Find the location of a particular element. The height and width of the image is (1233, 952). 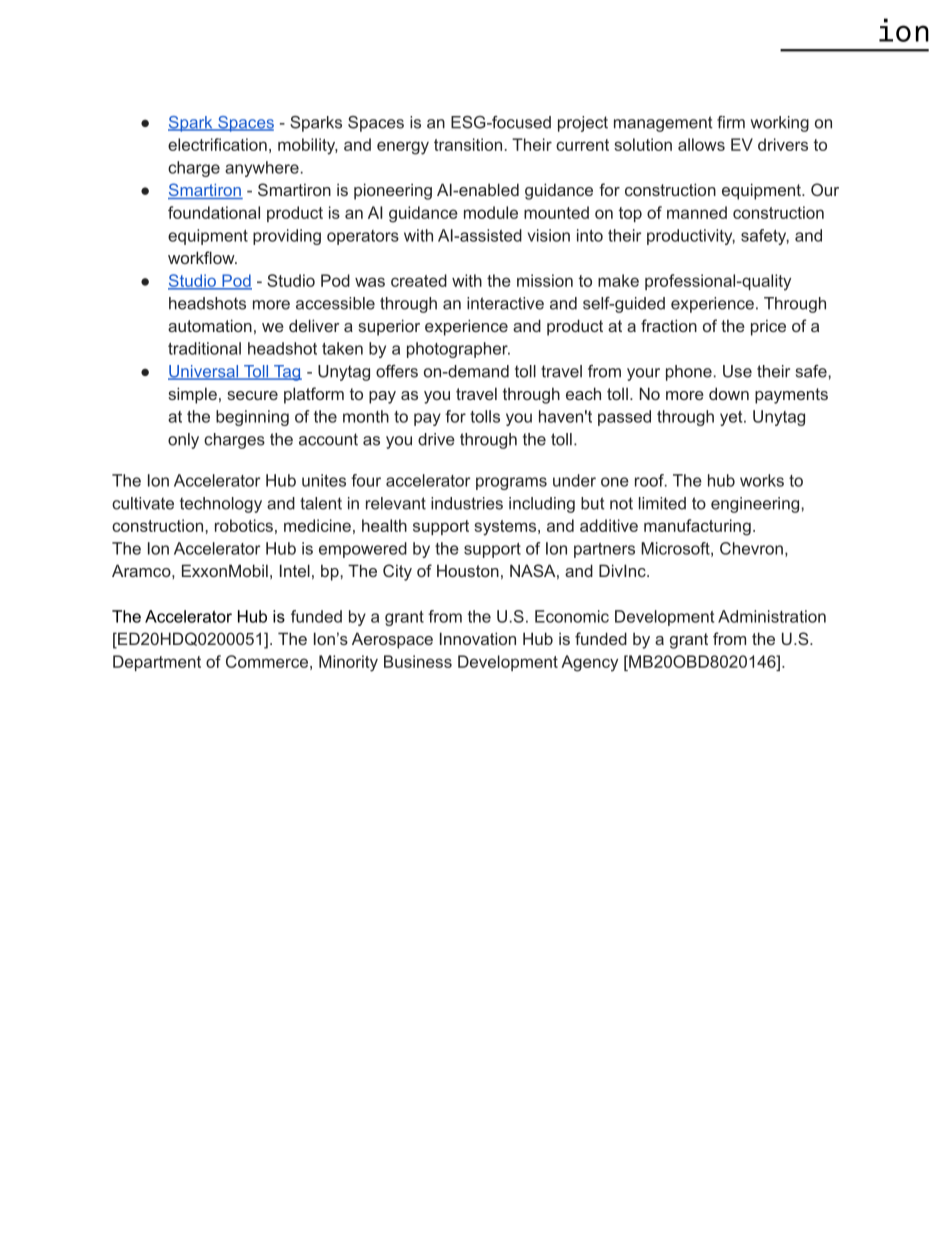

down is located at coordinates (729, 393).
